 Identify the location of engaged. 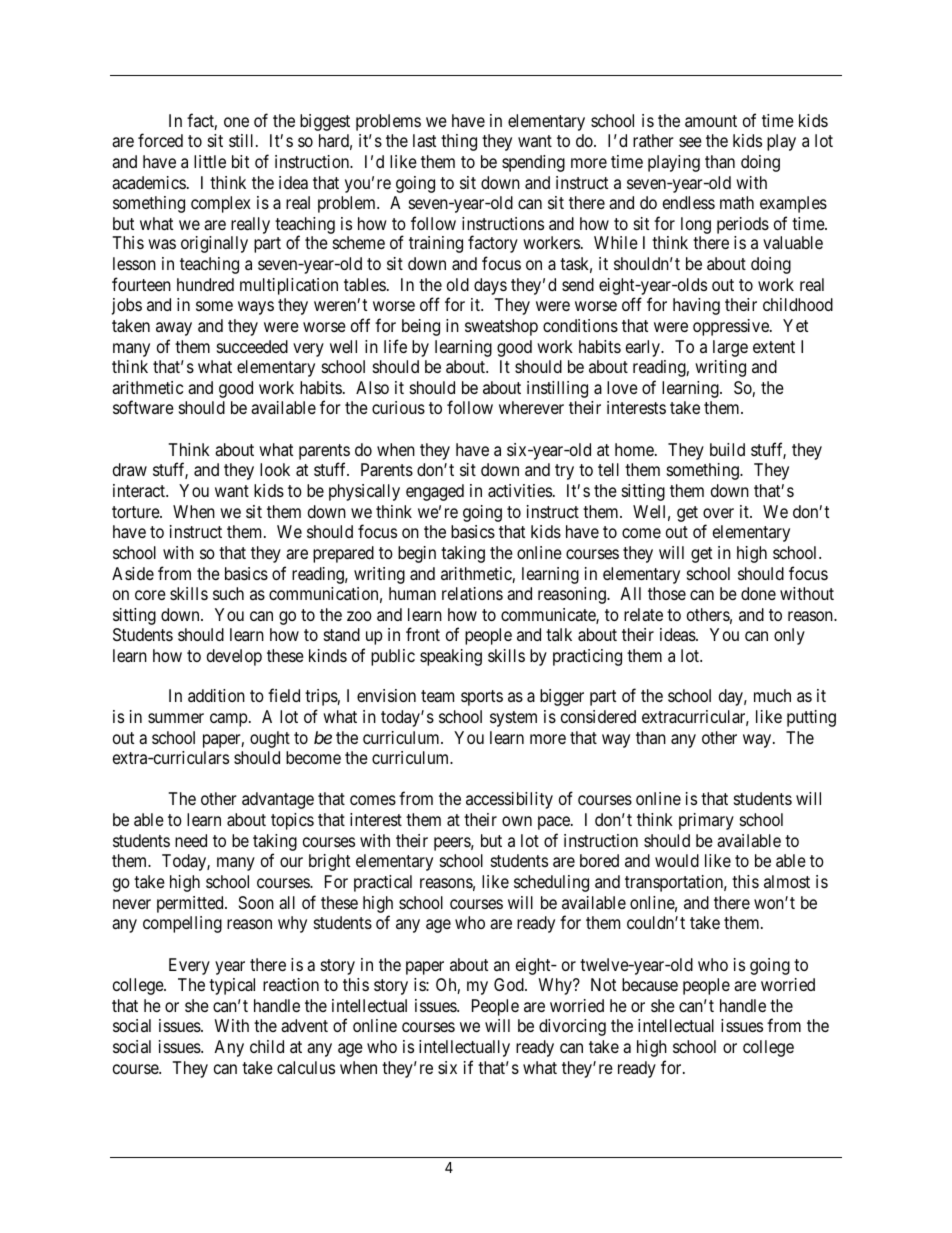
(435, 492).
